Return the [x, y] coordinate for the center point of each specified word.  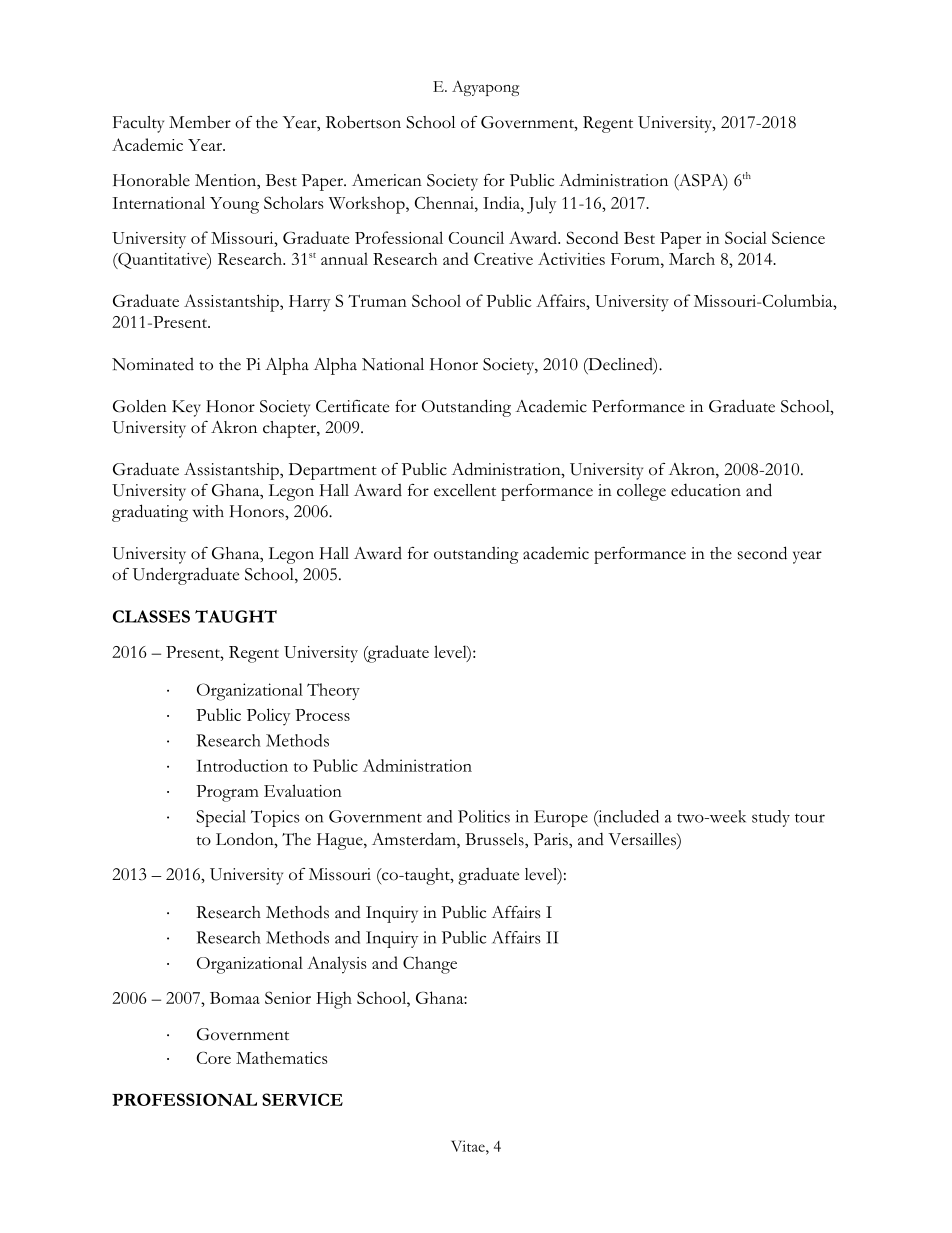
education [706, 490]
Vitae [469, 1146]
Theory [333, 691]
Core [214, 1057]
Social [746, 237]
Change [430, 965]
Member [200, 122]
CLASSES [151, 616]
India [502, 202]
